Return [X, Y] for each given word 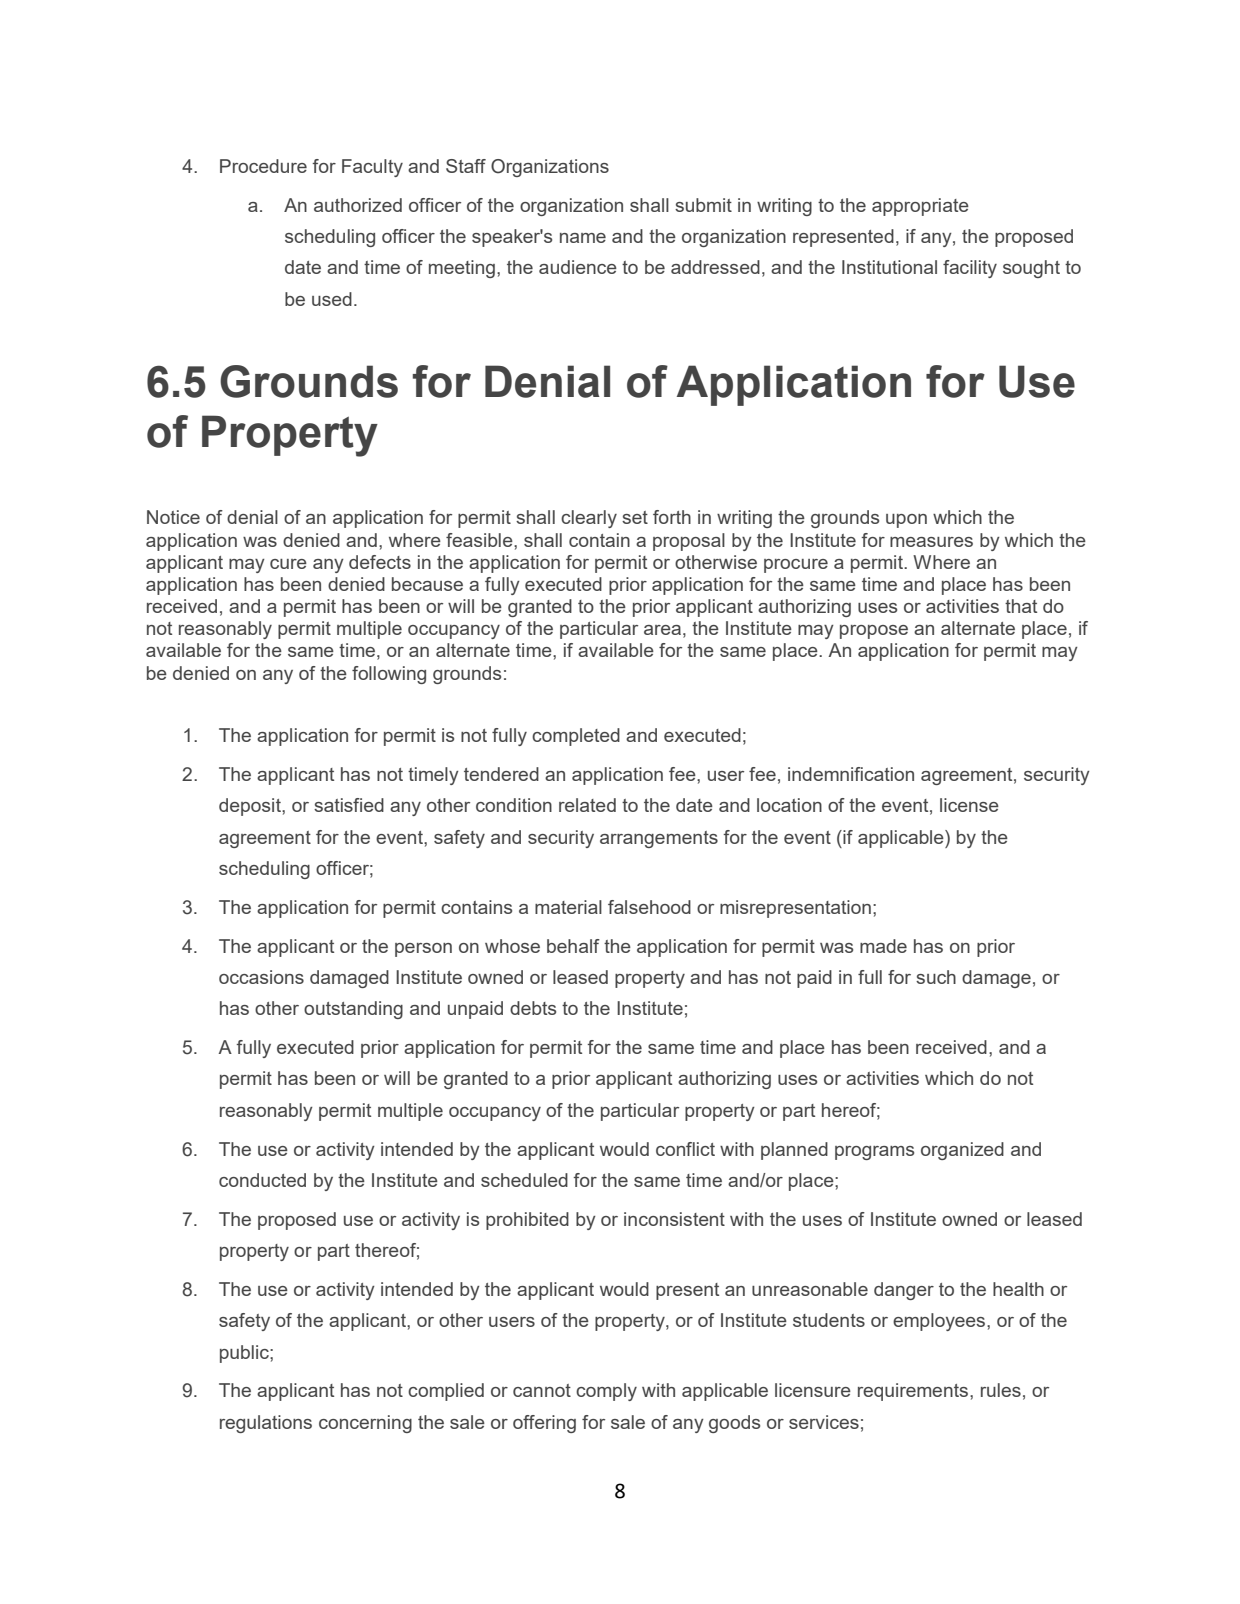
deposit [251, 807]
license [969, 805]
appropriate [920, 207]
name [583, 238]
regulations [266, 1424]
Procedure [263, 166]
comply [606, 1392]
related [587, 805]
